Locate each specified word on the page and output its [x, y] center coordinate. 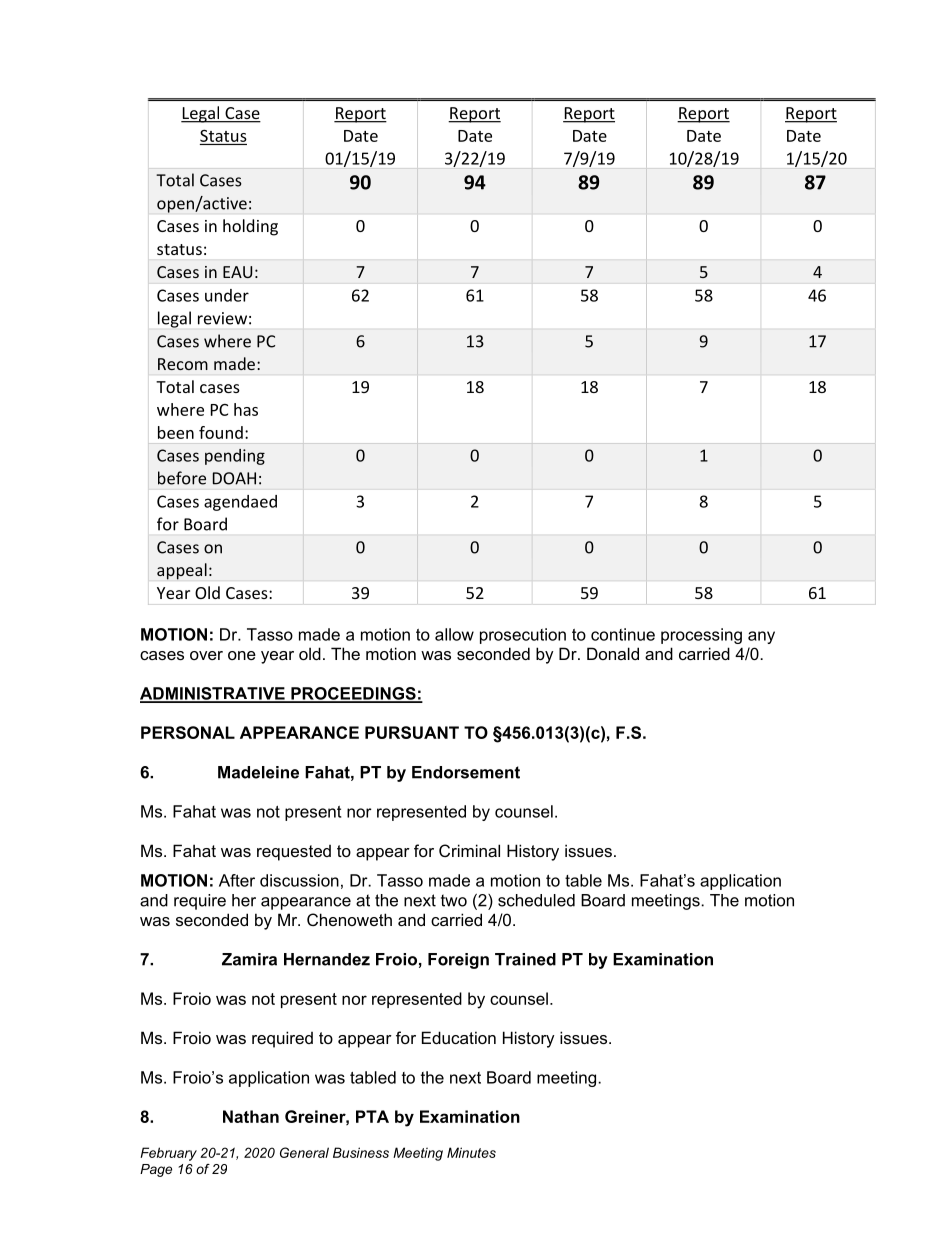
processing [701, 636]
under [227, 295]
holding [250, 227]
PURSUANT [412, 732]
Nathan [251, 1116]
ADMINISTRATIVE [213, 694]
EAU [237, 272]
